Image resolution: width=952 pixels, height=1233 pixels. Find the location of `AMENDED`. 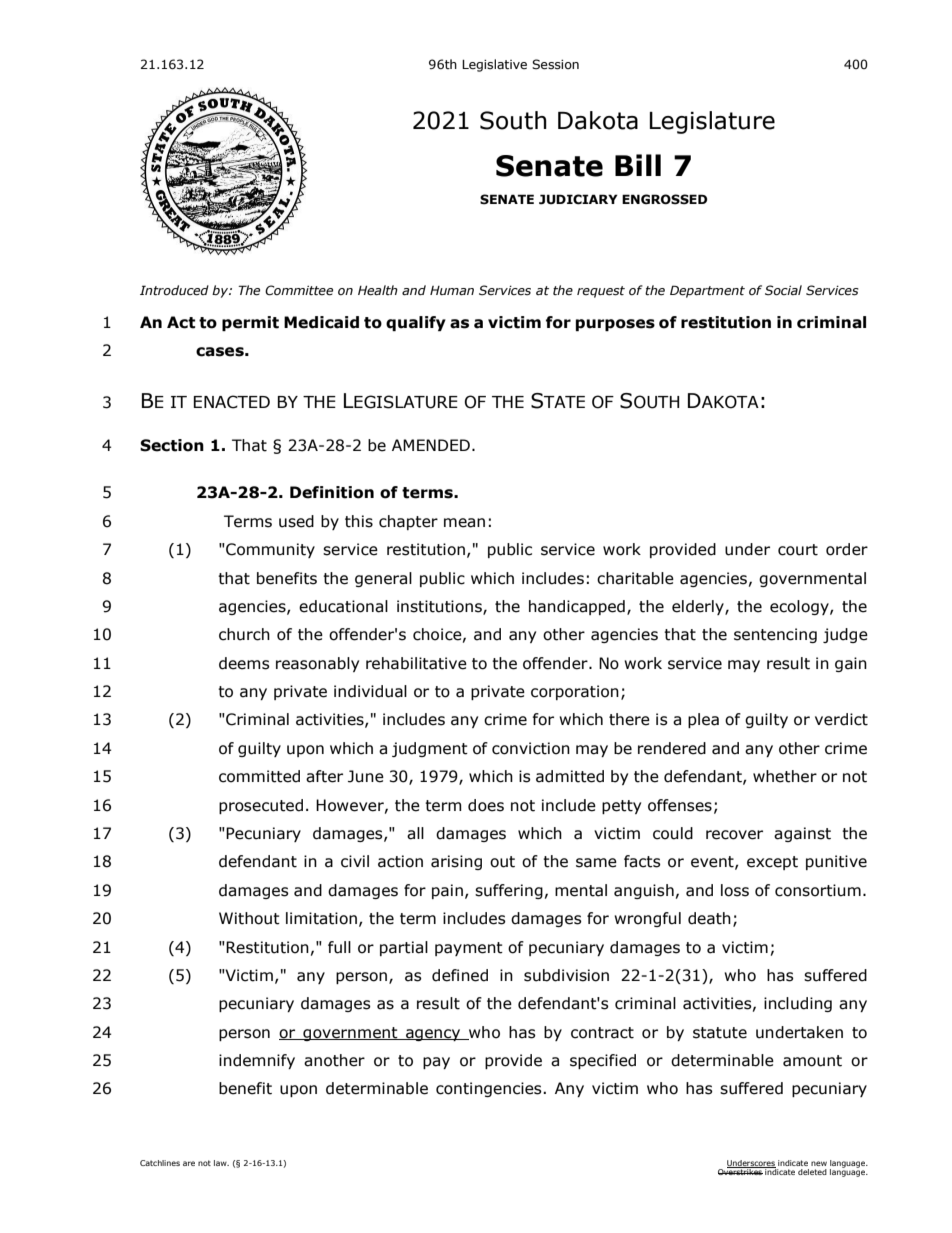

AMENDED is located at coordinates (431, 445).
